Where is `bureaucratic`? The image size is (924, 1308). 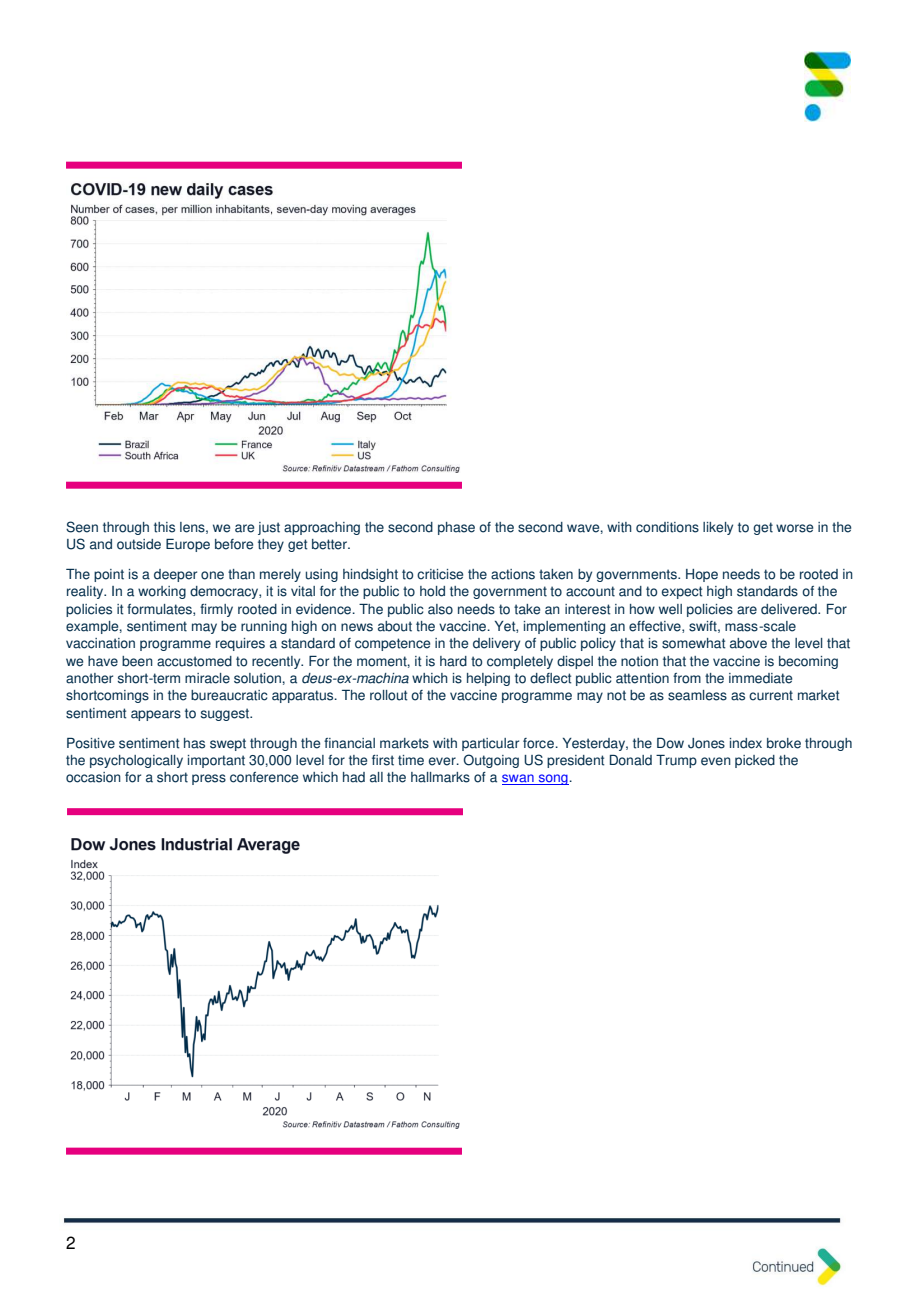
bureaucratic is located at coordinates (229, 695).
